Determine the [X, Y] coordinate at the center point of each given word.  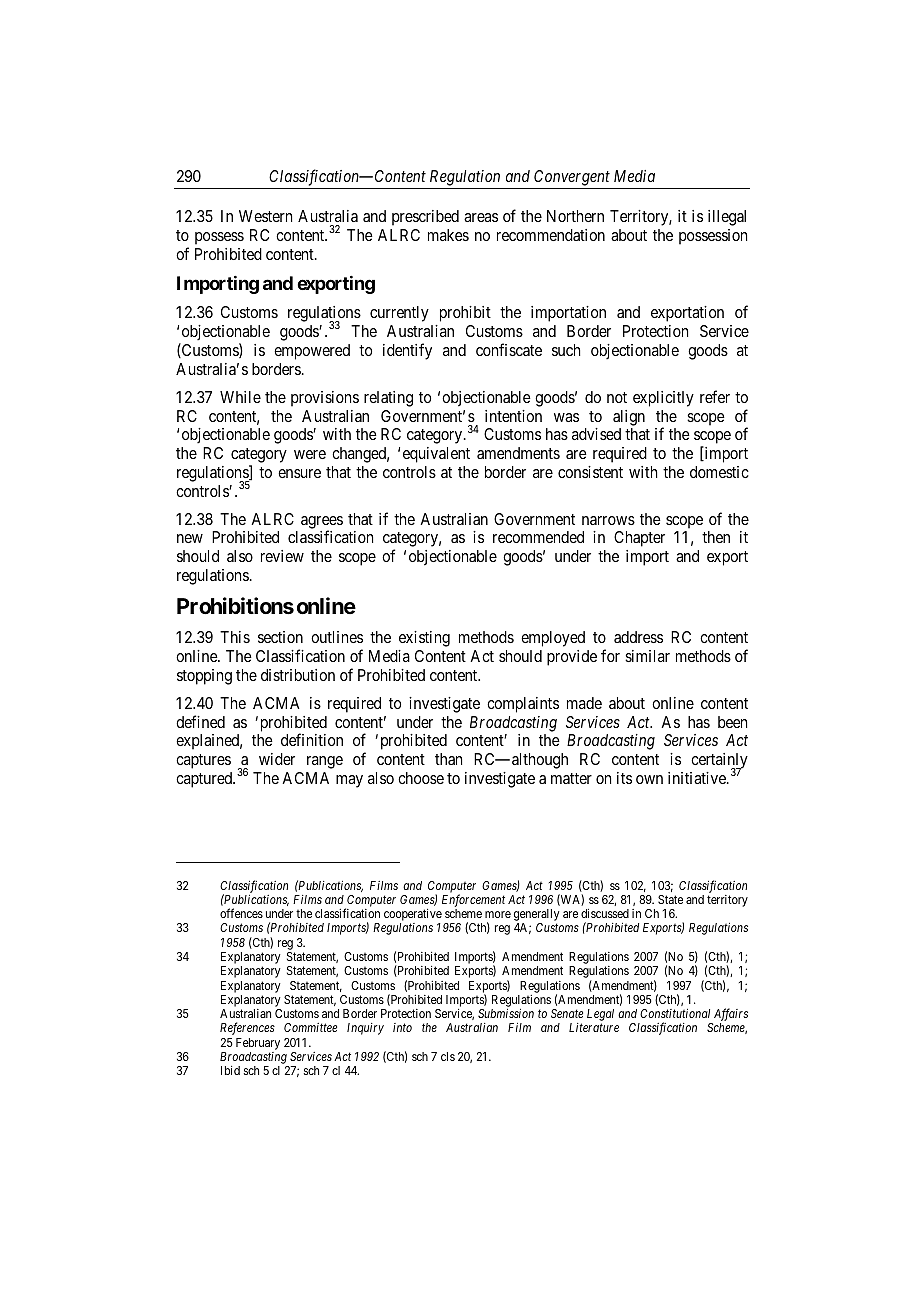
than [448, 759]
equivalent [436, 455]
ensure [299, 473]
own [649, 779]
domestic [719, 472]
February [258, 1044]
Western [265, 216]
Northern [575, 216]
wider [277, 759]
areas [481, 217]
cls [448, 1056]
